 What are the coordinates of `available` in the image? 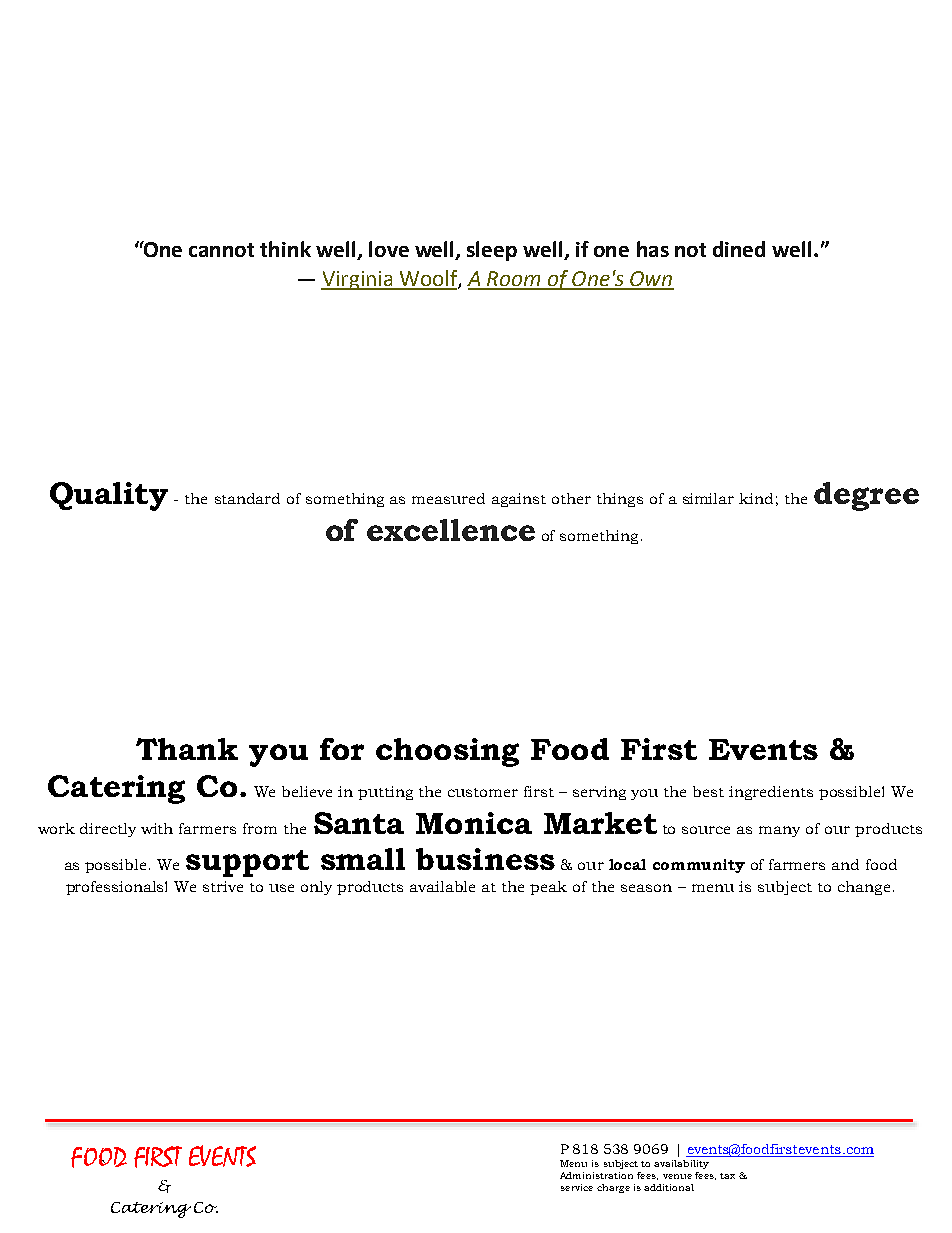 It's located at (442, 886).
